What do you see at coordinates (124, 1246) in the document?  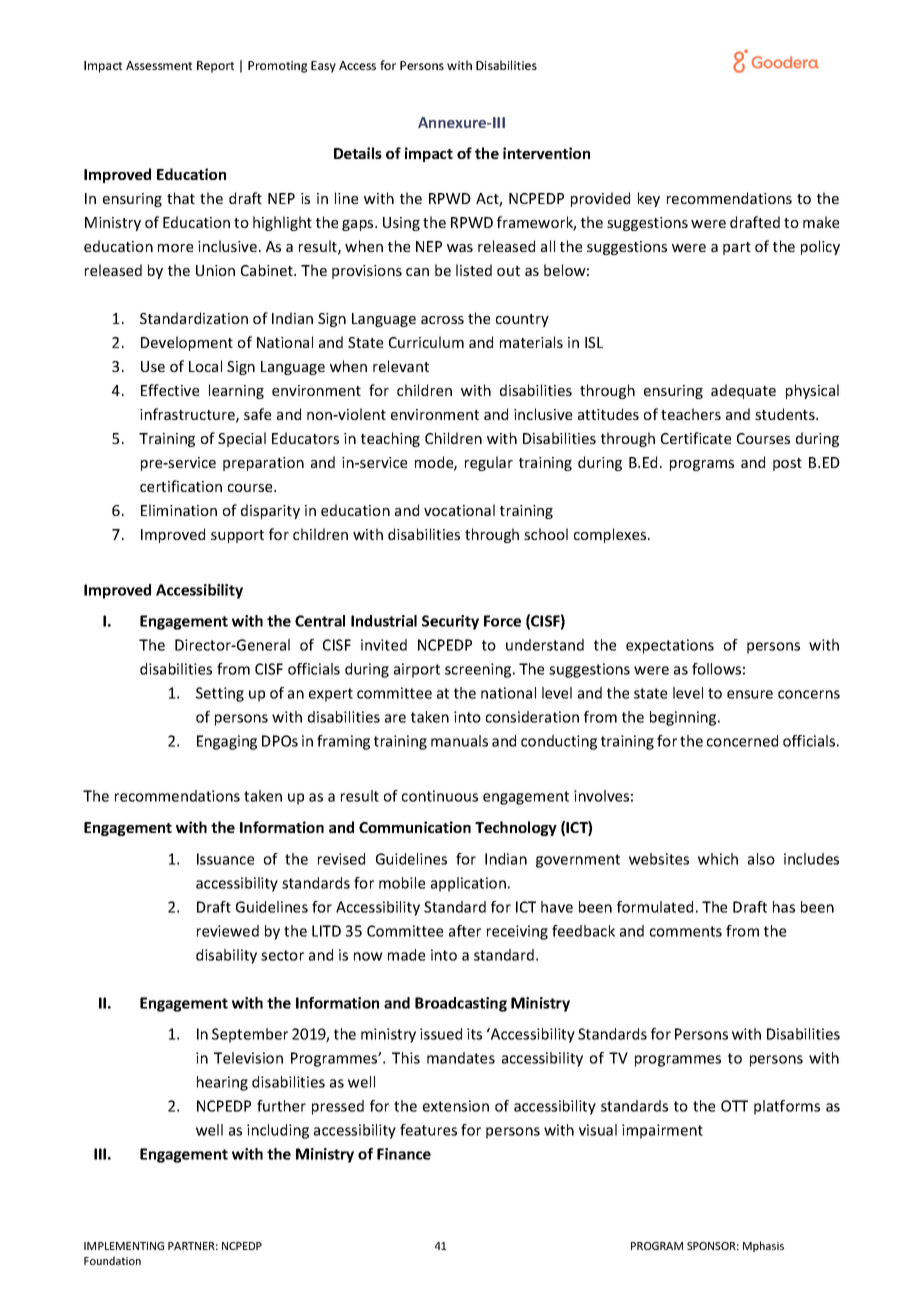 I see `IMPLEMENTING` at bounding box center [124, 1246].
